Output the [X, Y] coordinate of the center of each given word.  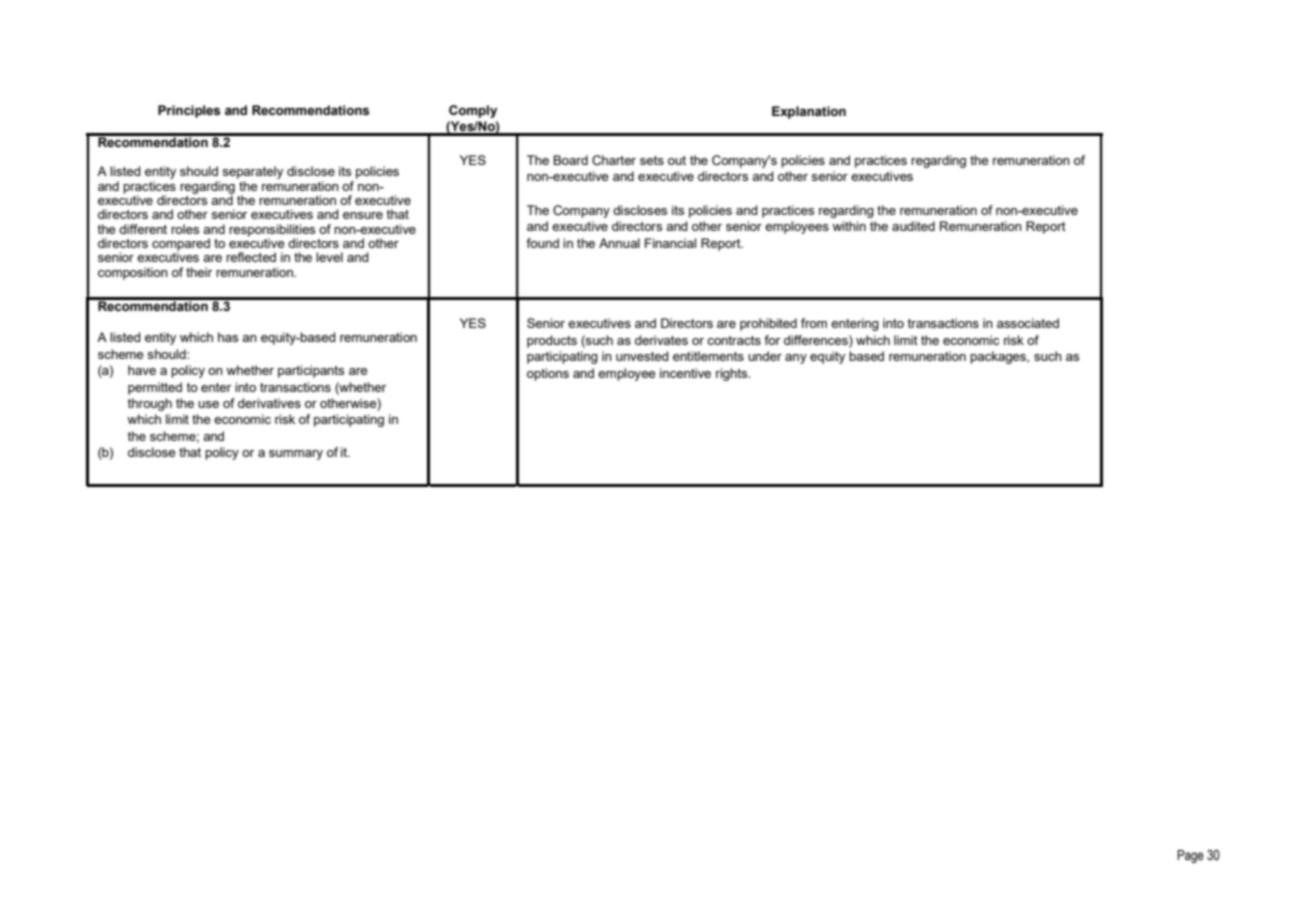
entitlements [708, 356]
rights [733, 374]
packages [999, 357]
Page [1190, 856]
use [208, 404]
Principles [189, 111]
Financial [670, 243]
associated [1028, 323]
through [149, 404]
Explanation [809, 112]
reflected [251, 257]
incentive [685, 373]
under [765, 356]
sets [652, 160]
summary [296, 455]
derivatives [269, 403]
